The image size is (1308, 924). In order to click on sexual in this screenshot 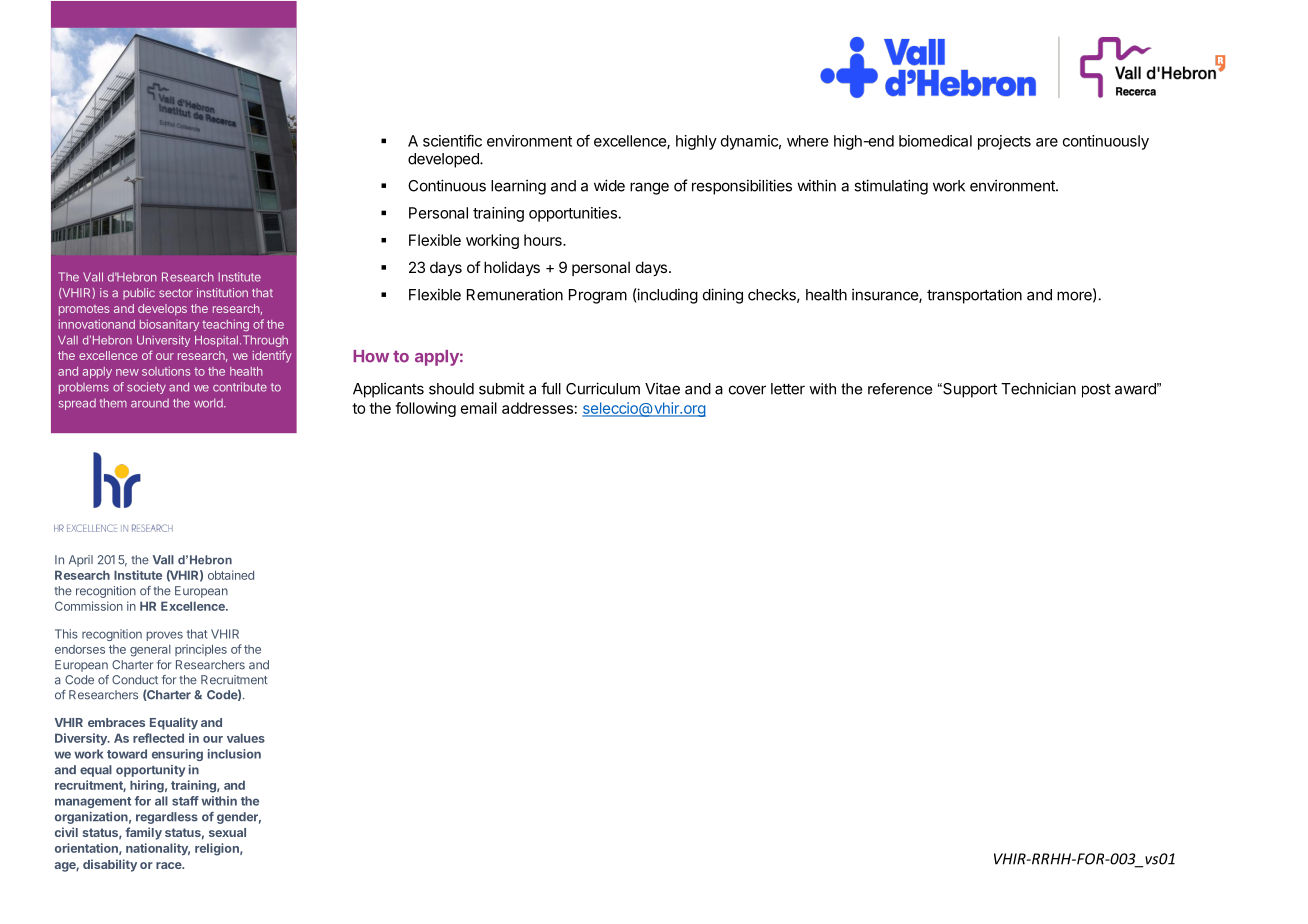, I will do `click(227, 832)`.
